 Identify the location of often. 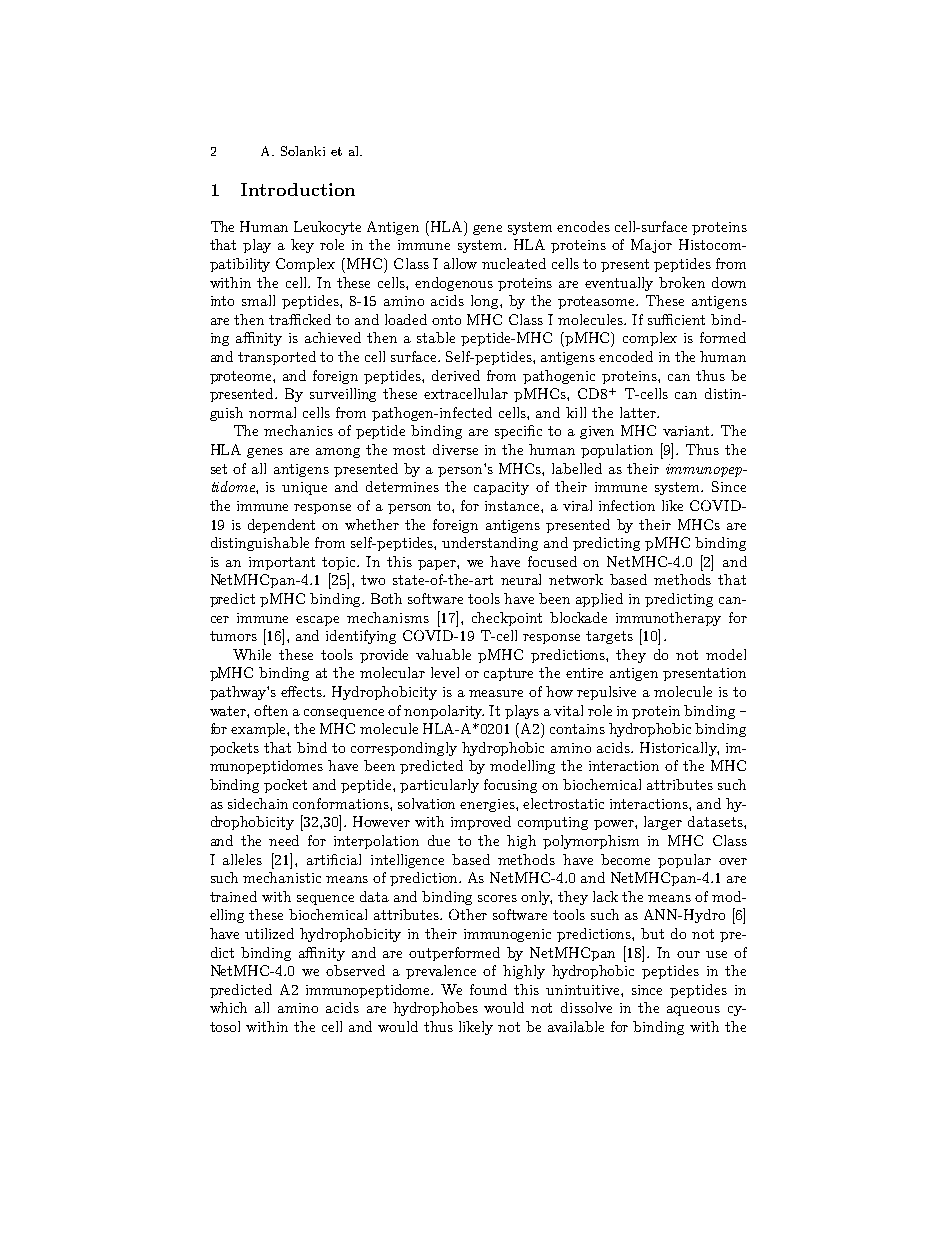
(271, 710).
